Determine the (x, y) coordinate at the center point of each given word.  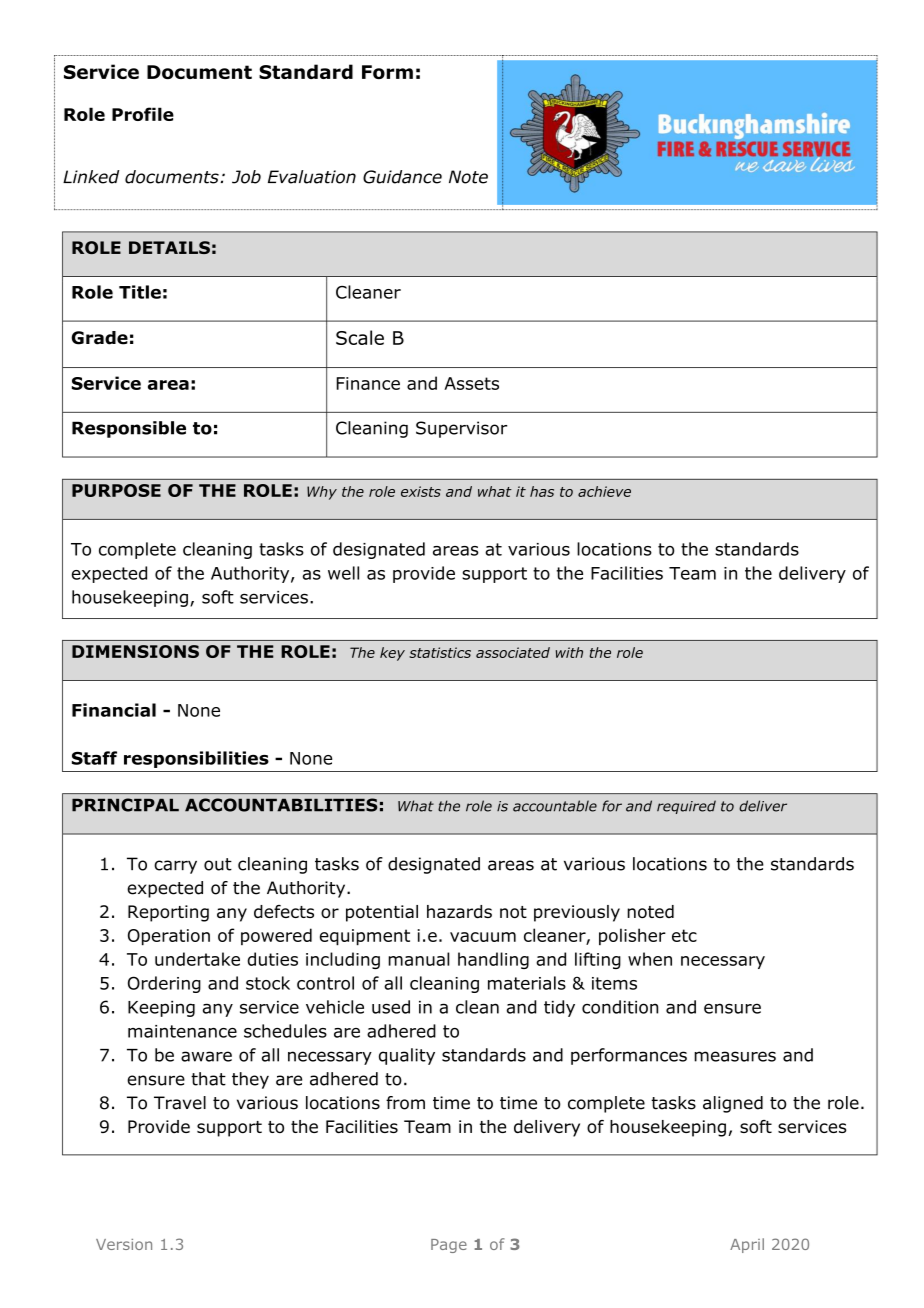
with (569, 652)
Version (124, 1244)
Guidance (402, 177)
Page (449, 1246)
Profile (143, 114)
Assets (471, 383)
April (747, 1245)
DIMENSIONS (135, 651)
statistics (440, 652)
